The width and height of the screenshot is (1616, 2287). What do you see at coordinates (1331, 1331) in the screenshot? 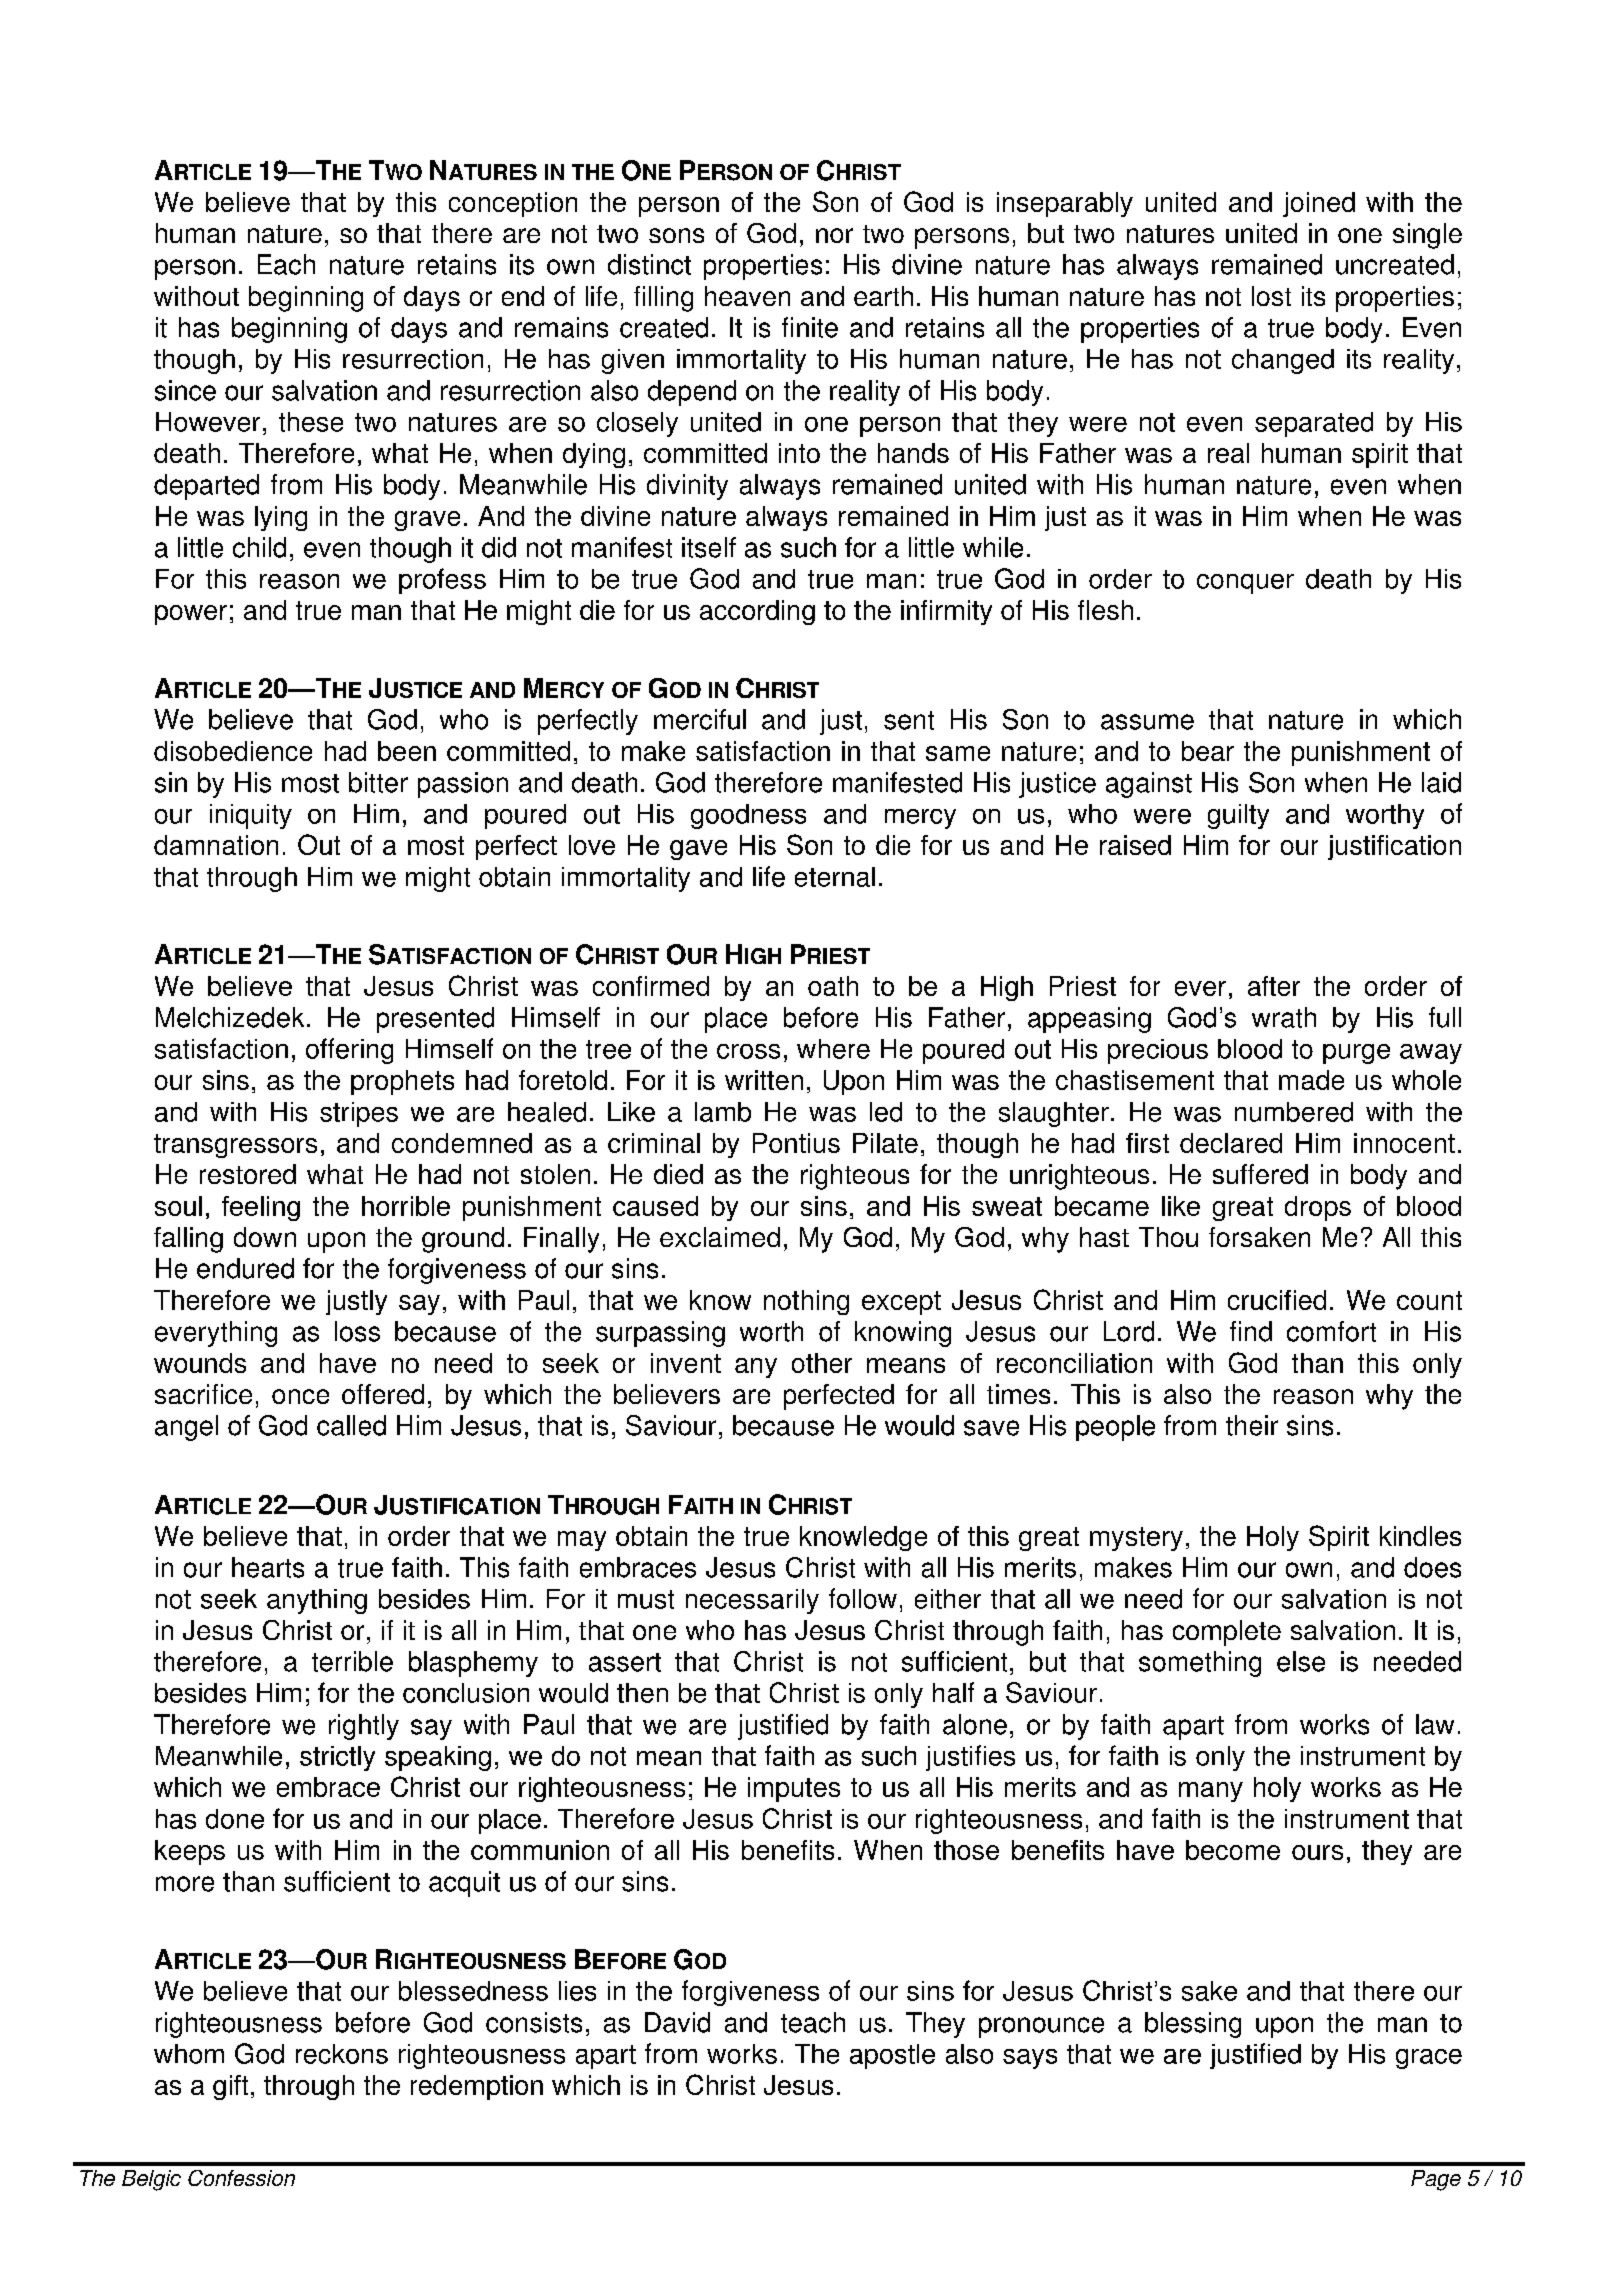
I see `comfort` at bounding box center [1331, 1331].
